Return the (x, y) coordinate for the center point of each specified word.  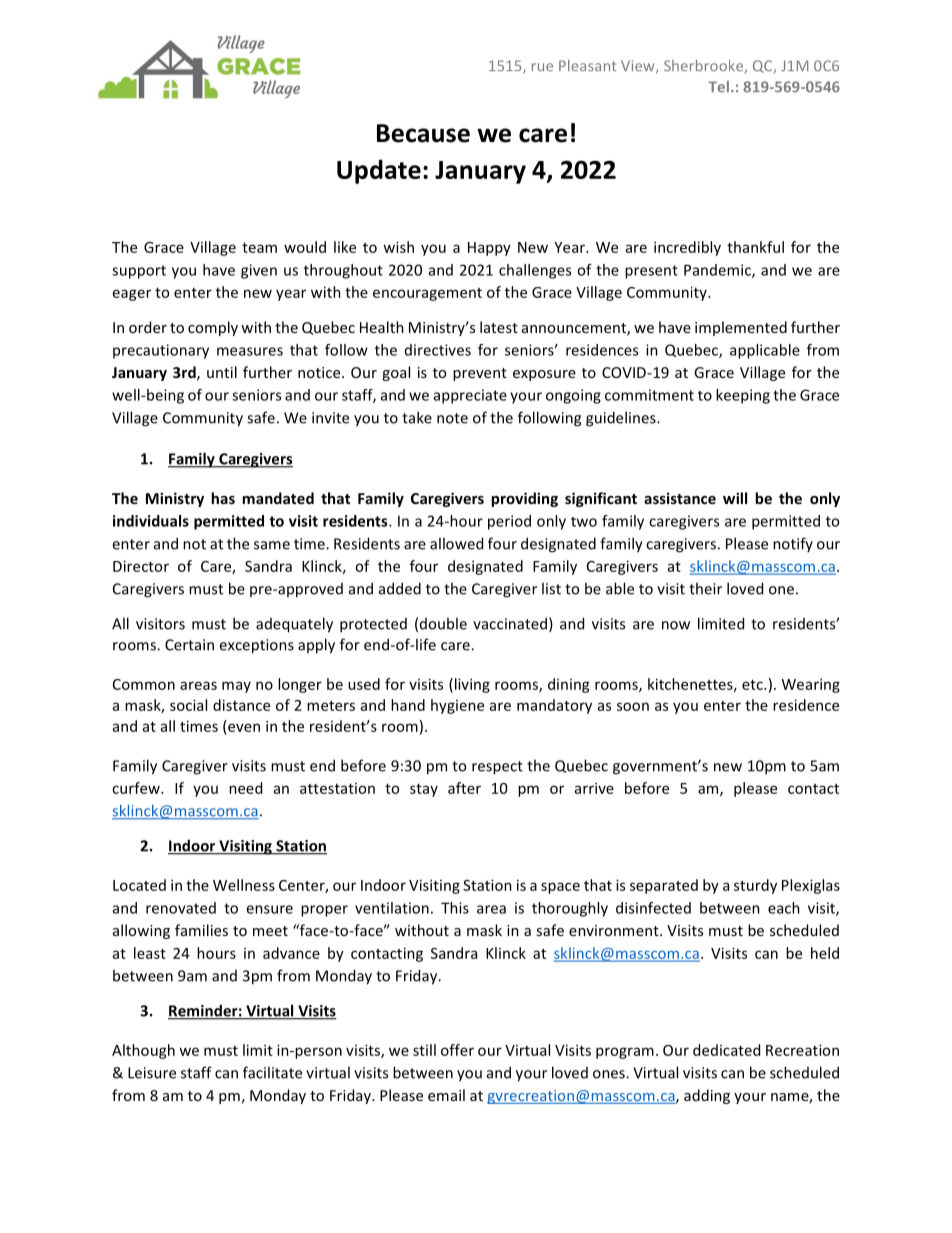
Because (423, 133)
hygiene (457, 706)
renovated (181, 908)
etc (753, 685)
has (223, 498)
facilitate (272, 1072)
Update (379, 171)
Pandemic (718, 271)
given (259, 271)
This (455, 908)
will (735, 498)
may (236, 687)
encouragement (427, 294)
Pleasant (587, 66)
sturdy (755, 886)
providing (524, 499)
